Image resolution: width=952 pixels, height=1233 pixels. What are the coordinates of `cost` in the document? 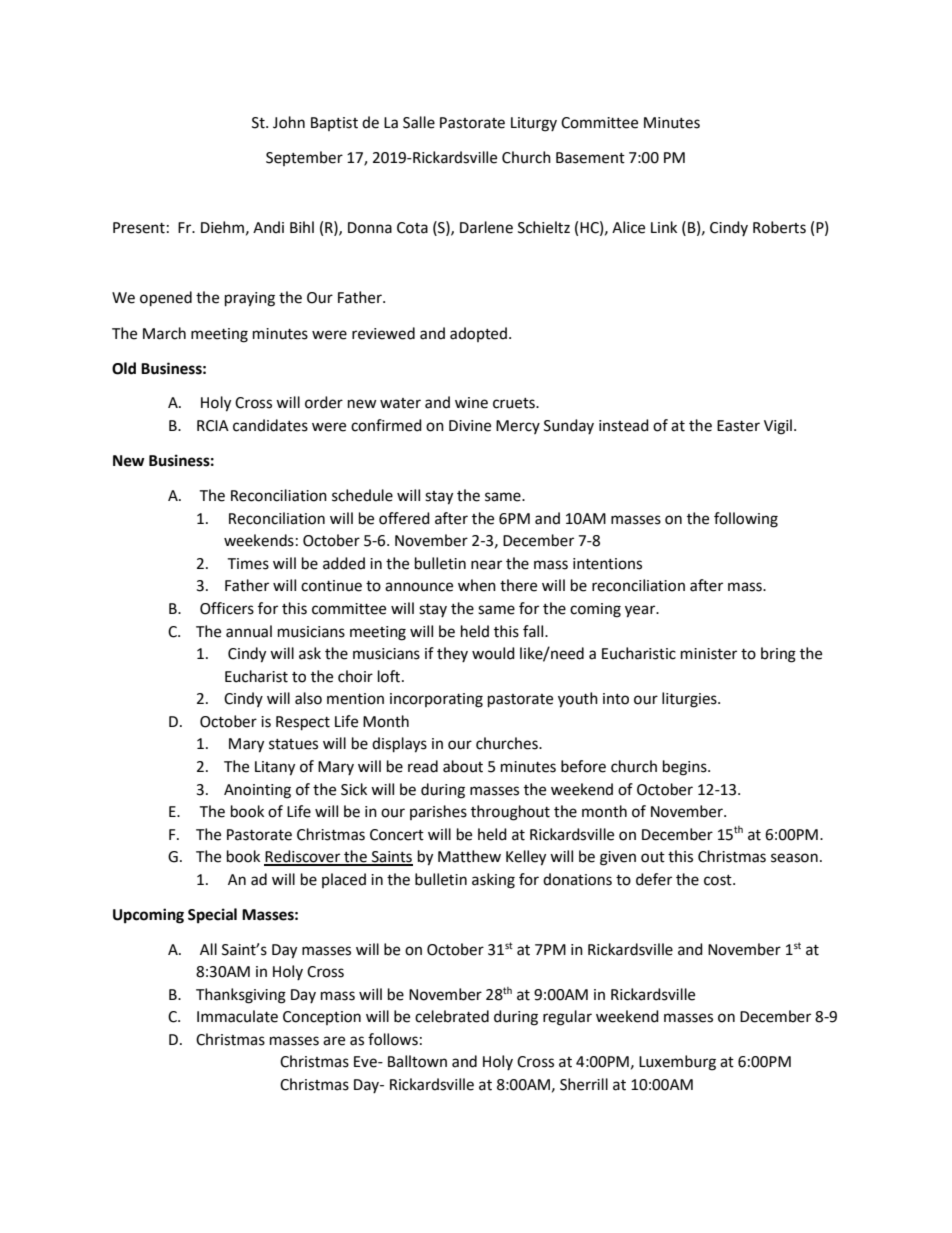 It's located at (719, 880).
